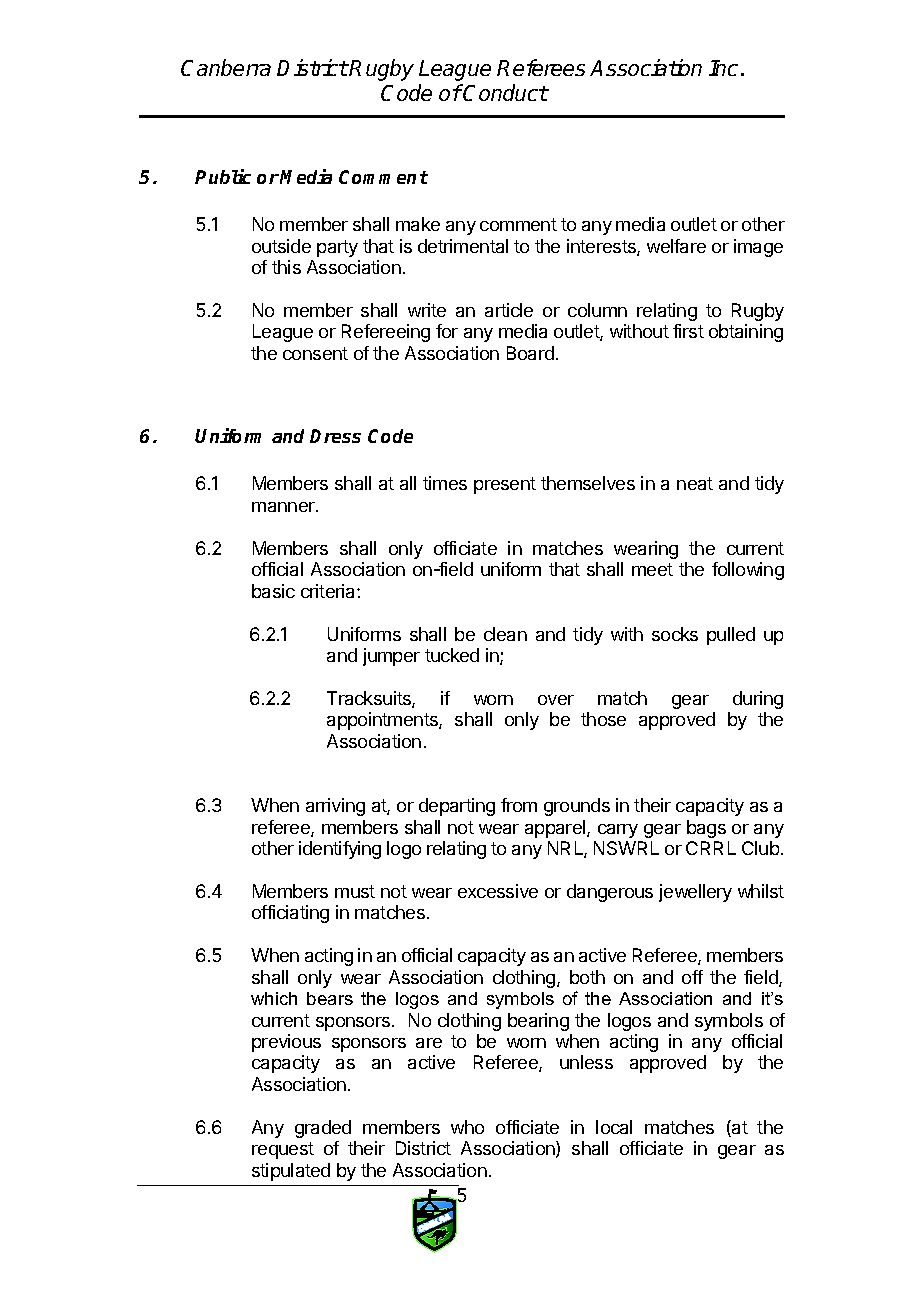  What do you see at coordinates (505, 92) in the screenshot?
I see `Conduct` at bounding box center [505, 92].
